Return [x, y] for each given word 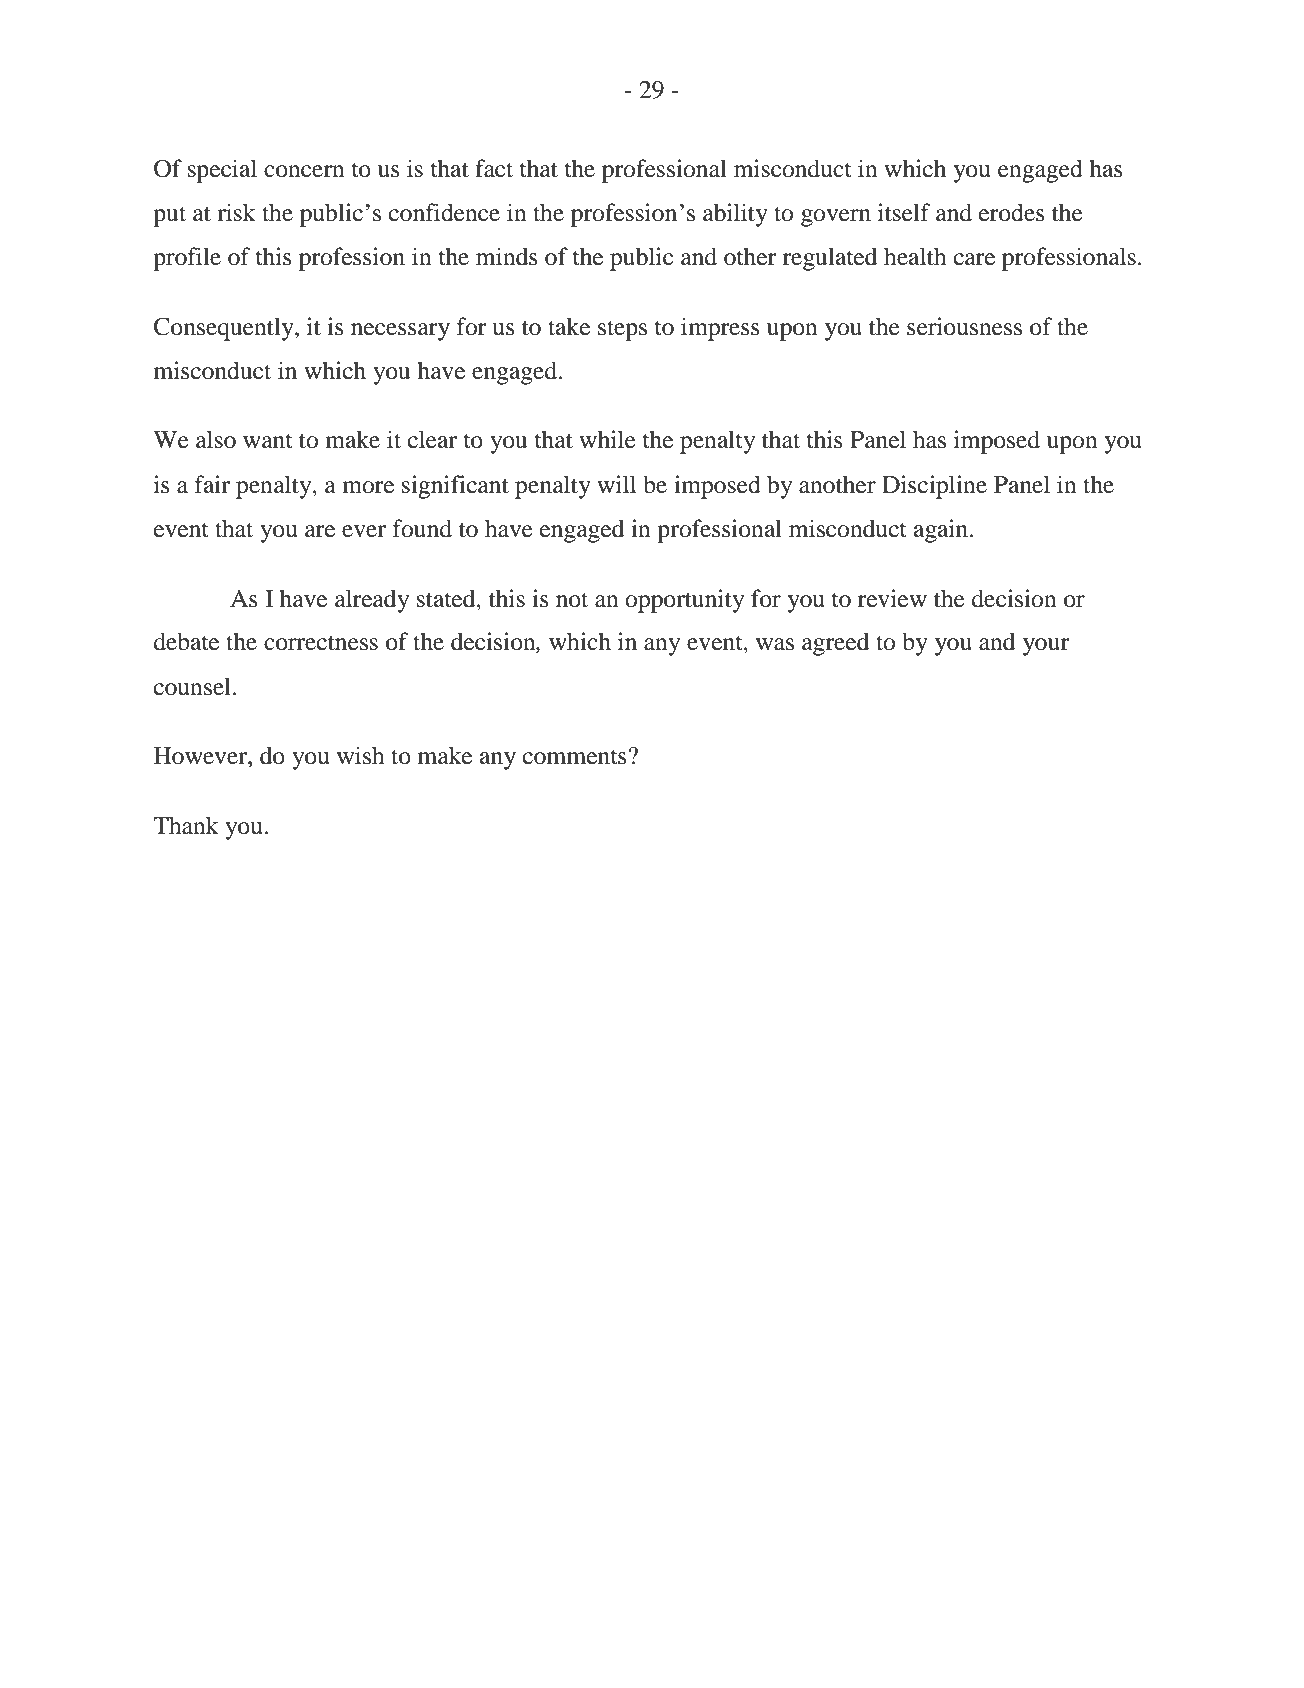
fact [494, 168]
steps [622, 330]
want [268, 441]
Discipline [934, 487]
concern [304, 171]
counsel [192, 686]
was [775, 644]
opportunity [684, 601]
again [941, 531]
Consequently [225, 329]
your [1046, 647]
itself [904, 212]
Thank [186, 825]
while [607, 439]
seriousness [964, 326]
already [372, 601]
